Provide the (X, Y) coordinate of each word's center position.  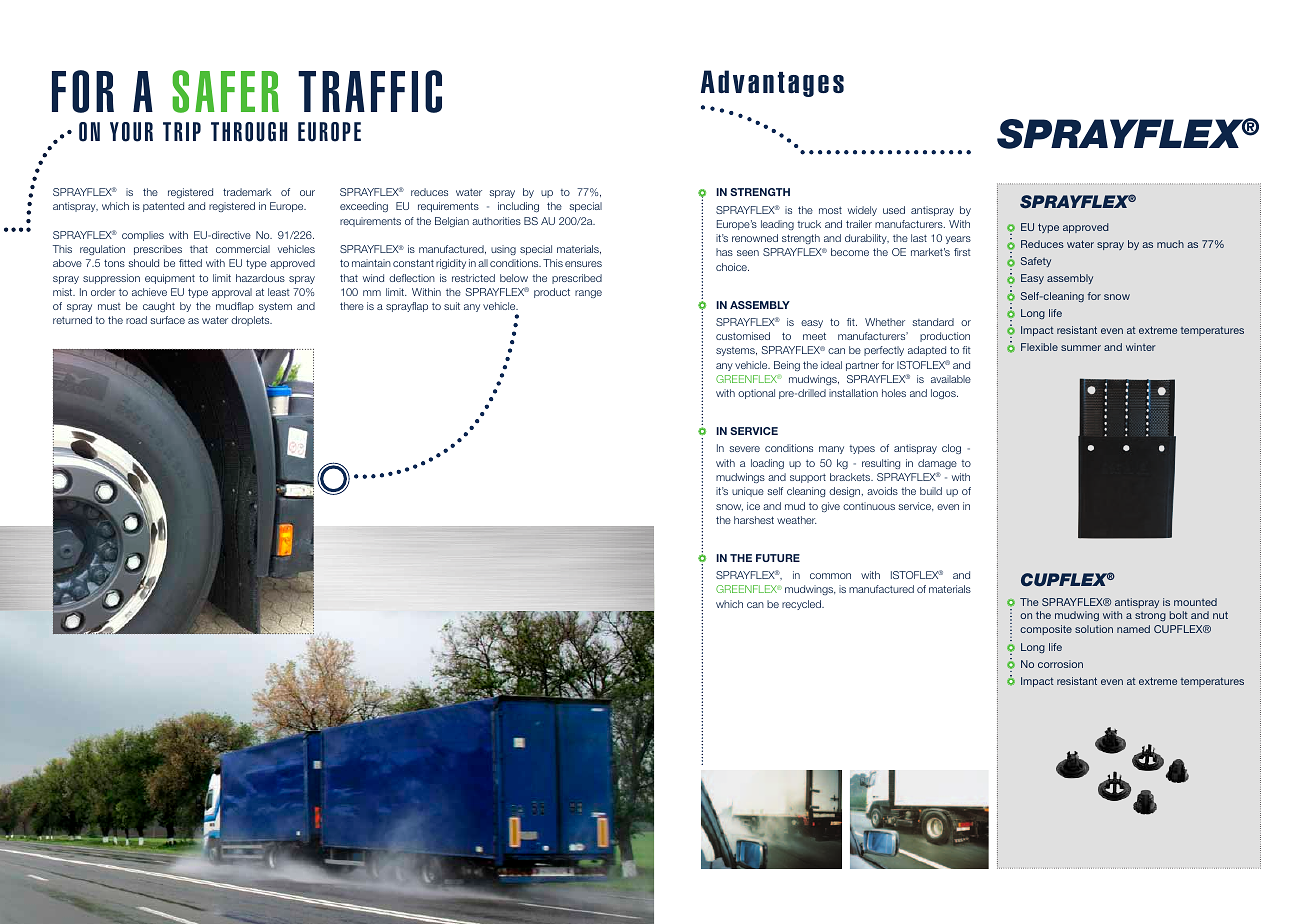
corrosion (1060, 664)
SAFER (225, 91)
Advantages (772, 83)
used (894, 210)
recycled (802, 605)
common (830, 576)
